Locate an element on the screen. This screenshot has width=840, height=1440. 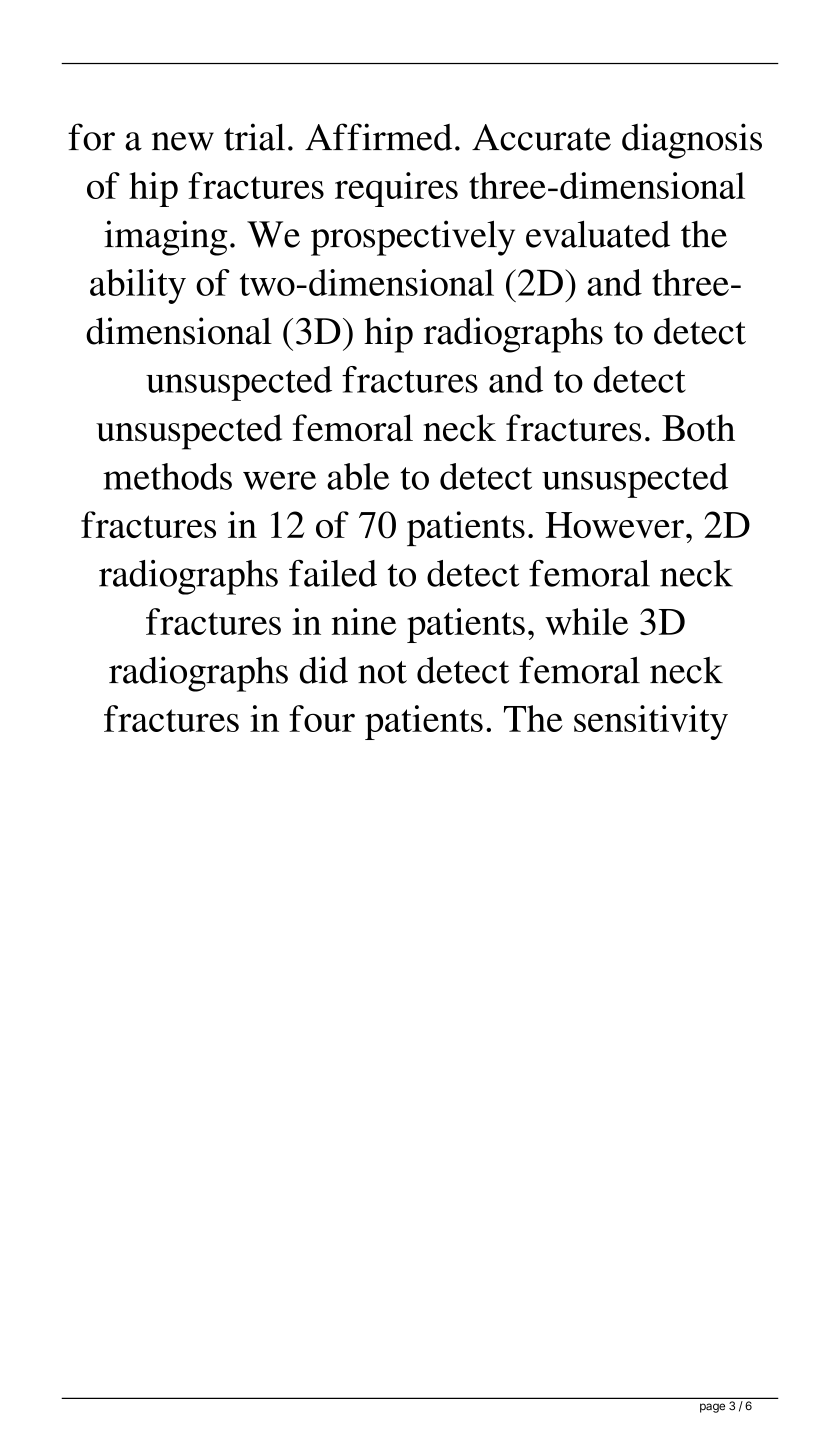
not is located at coordinates (382, 672).
